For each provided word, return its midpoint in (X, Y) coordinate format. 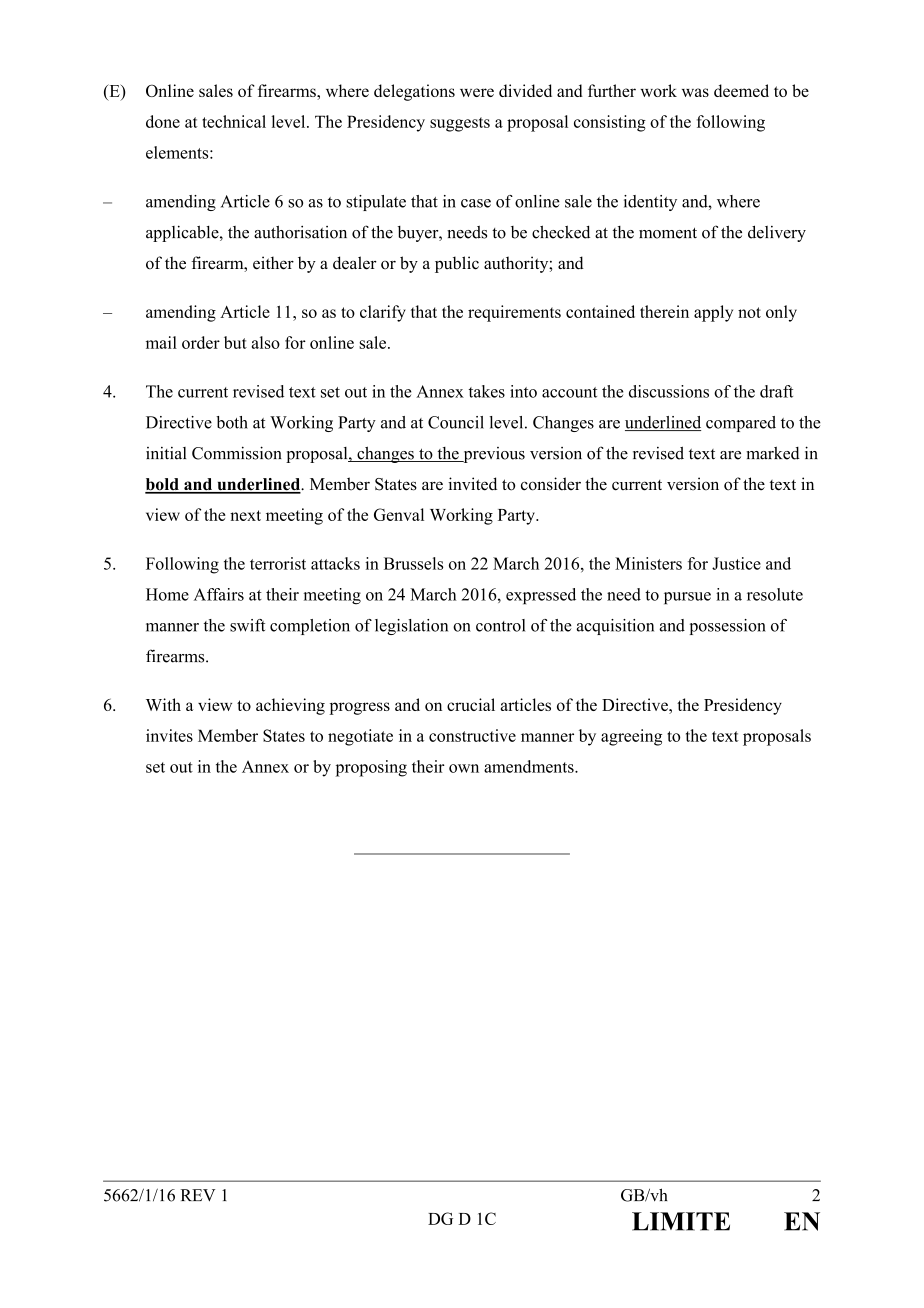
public (457, 264)
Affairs (219, 594)
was (695, 92)
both (232, 422)
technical (234, 121)
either (273, 263)
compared (741, 424)
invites (169, 735)
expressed (541, 596)
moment (668, 233)
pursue (687, 598)
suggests (460, 124)
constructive (472, 735)
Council (456, 422)
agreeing (631, 737)
